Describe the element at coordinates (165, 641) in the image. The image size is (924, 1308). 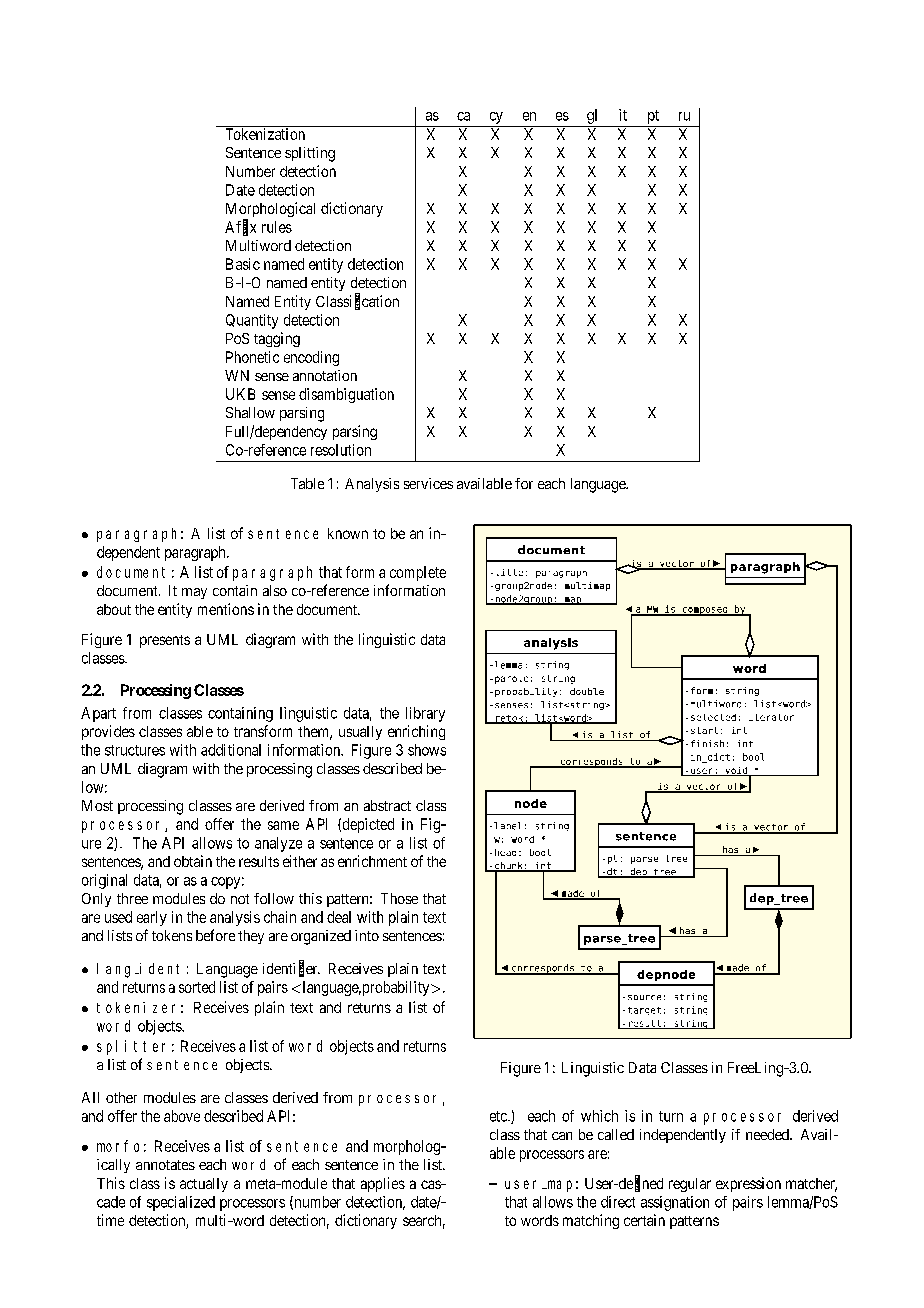
I see `presents` at that location.
